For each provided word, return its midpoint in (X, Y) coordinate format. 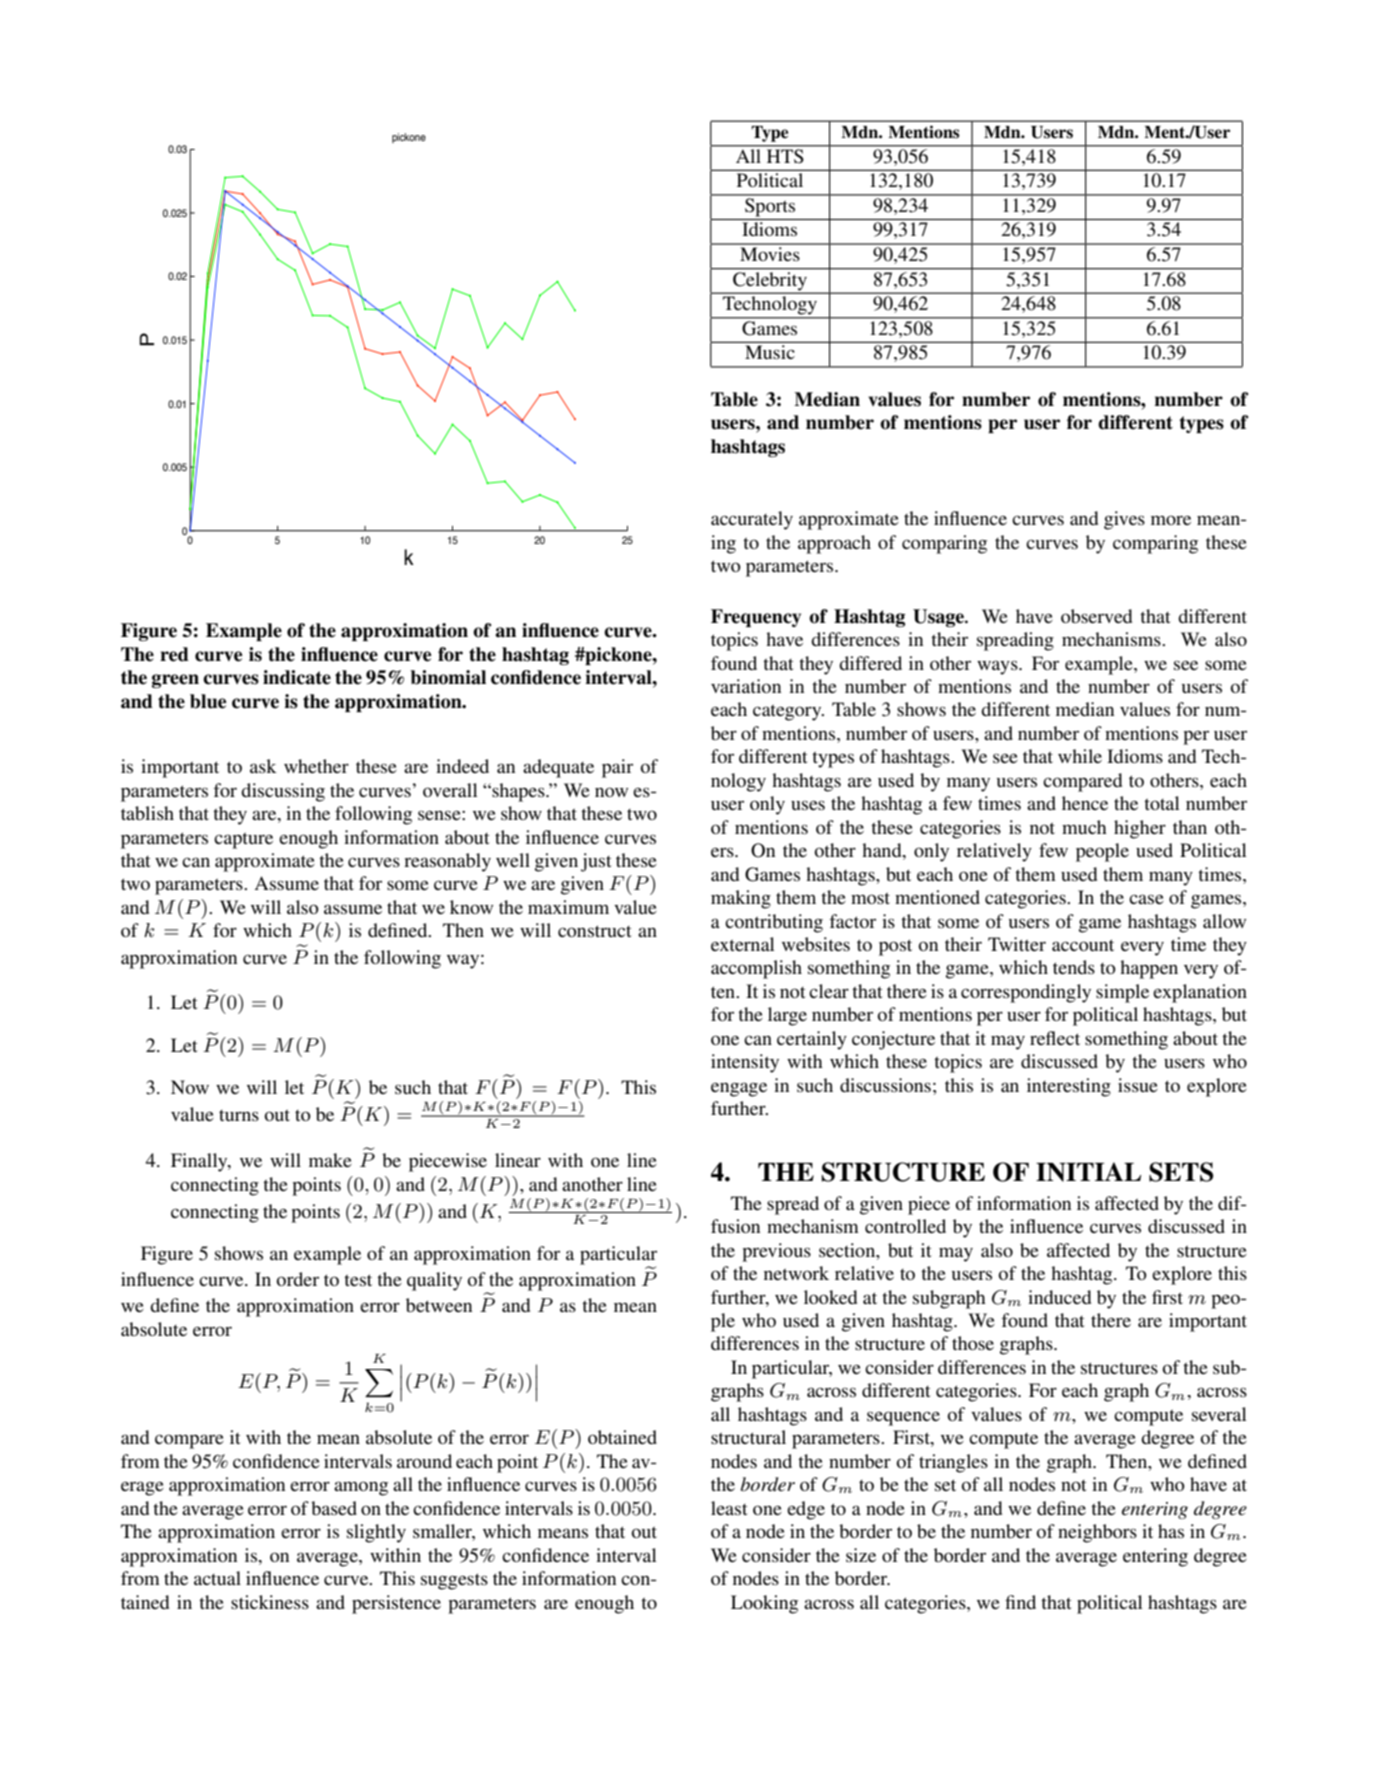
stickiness (270, 1602)
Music (770, 352)
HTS (785, 156)
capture (243, 841)
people (1102, 852)
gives (1124, 520)
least (729, 1508)
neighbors (1097, 1533)
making (741, 899)
